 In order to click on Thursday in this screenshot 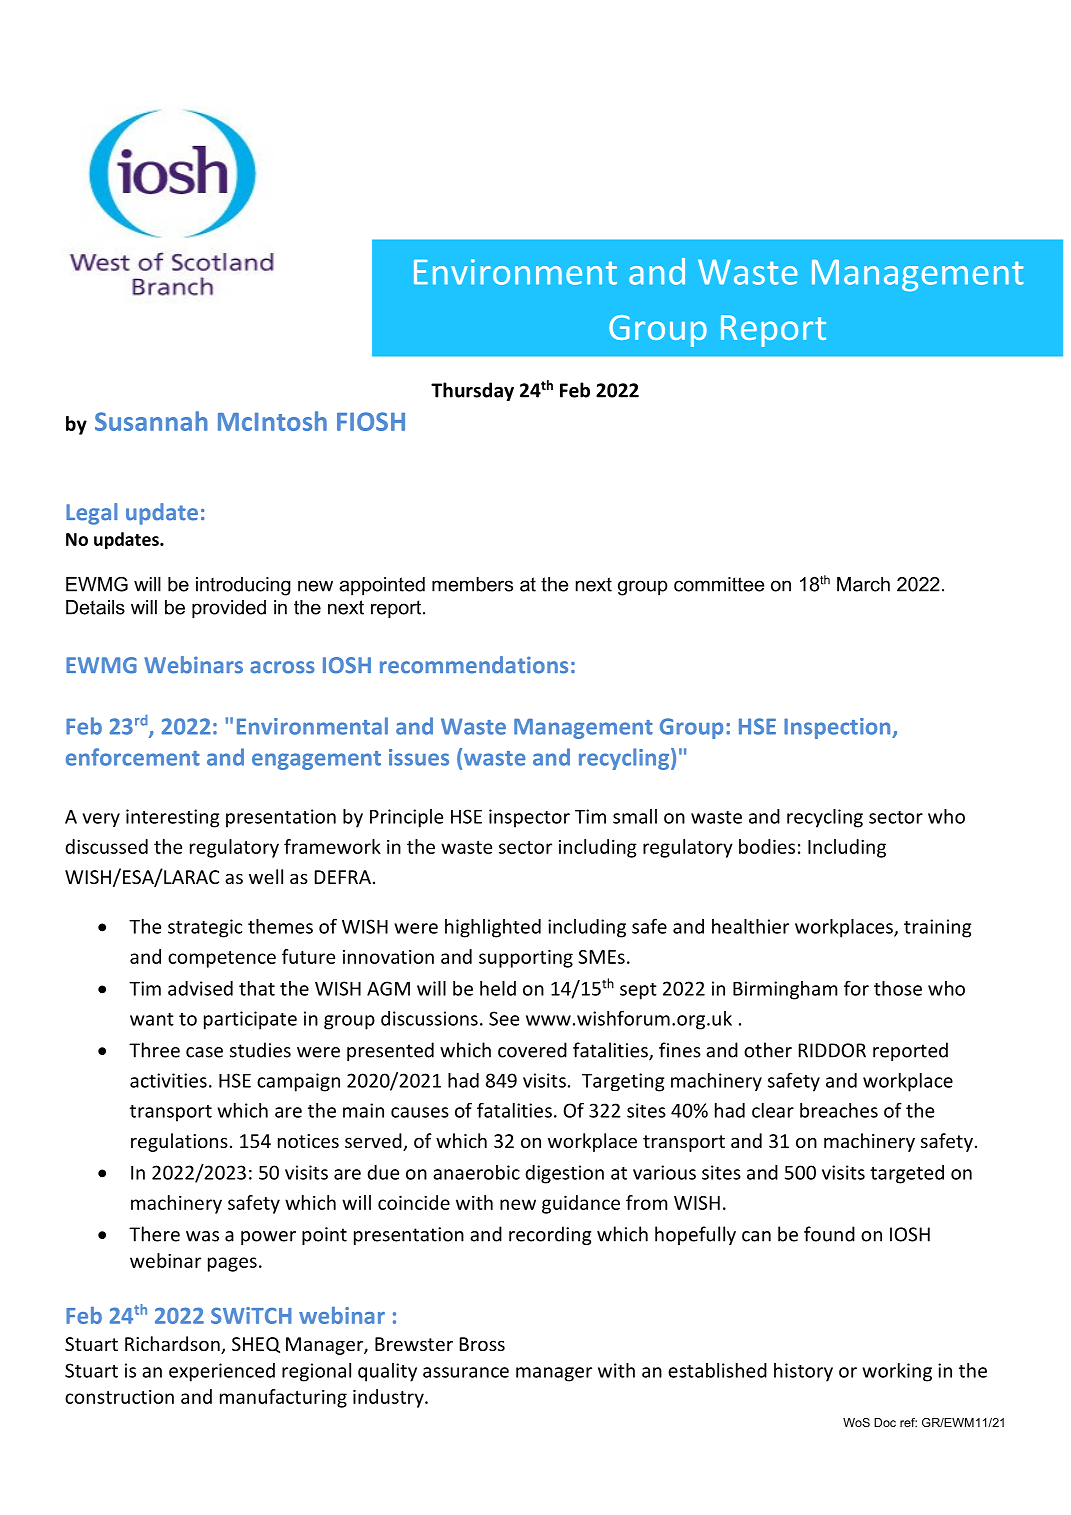, I will do `click(472, 391)`.
